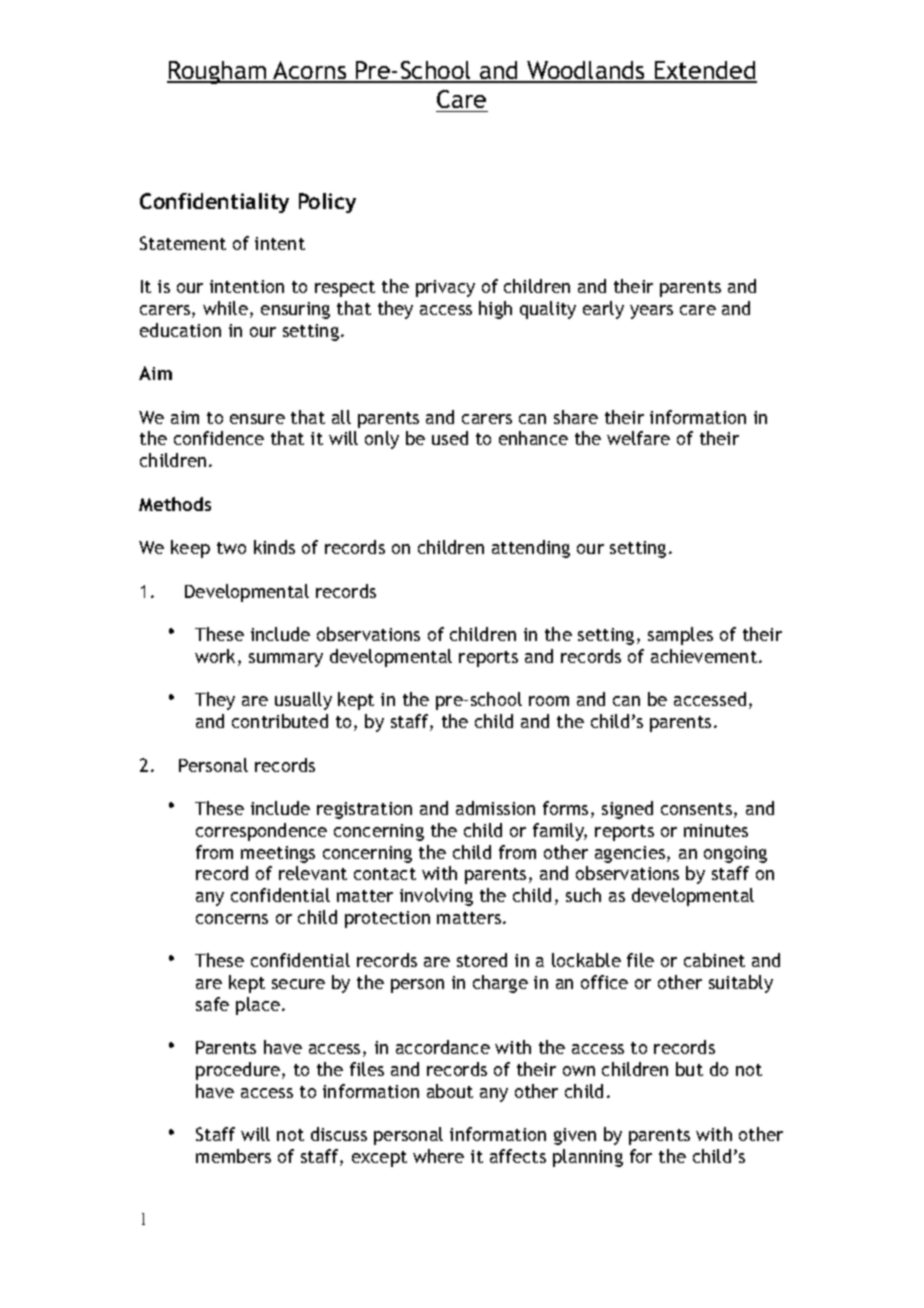 The height and width of the screenshot is (1308, 924). I want to click on attending, so click(531, 549).
